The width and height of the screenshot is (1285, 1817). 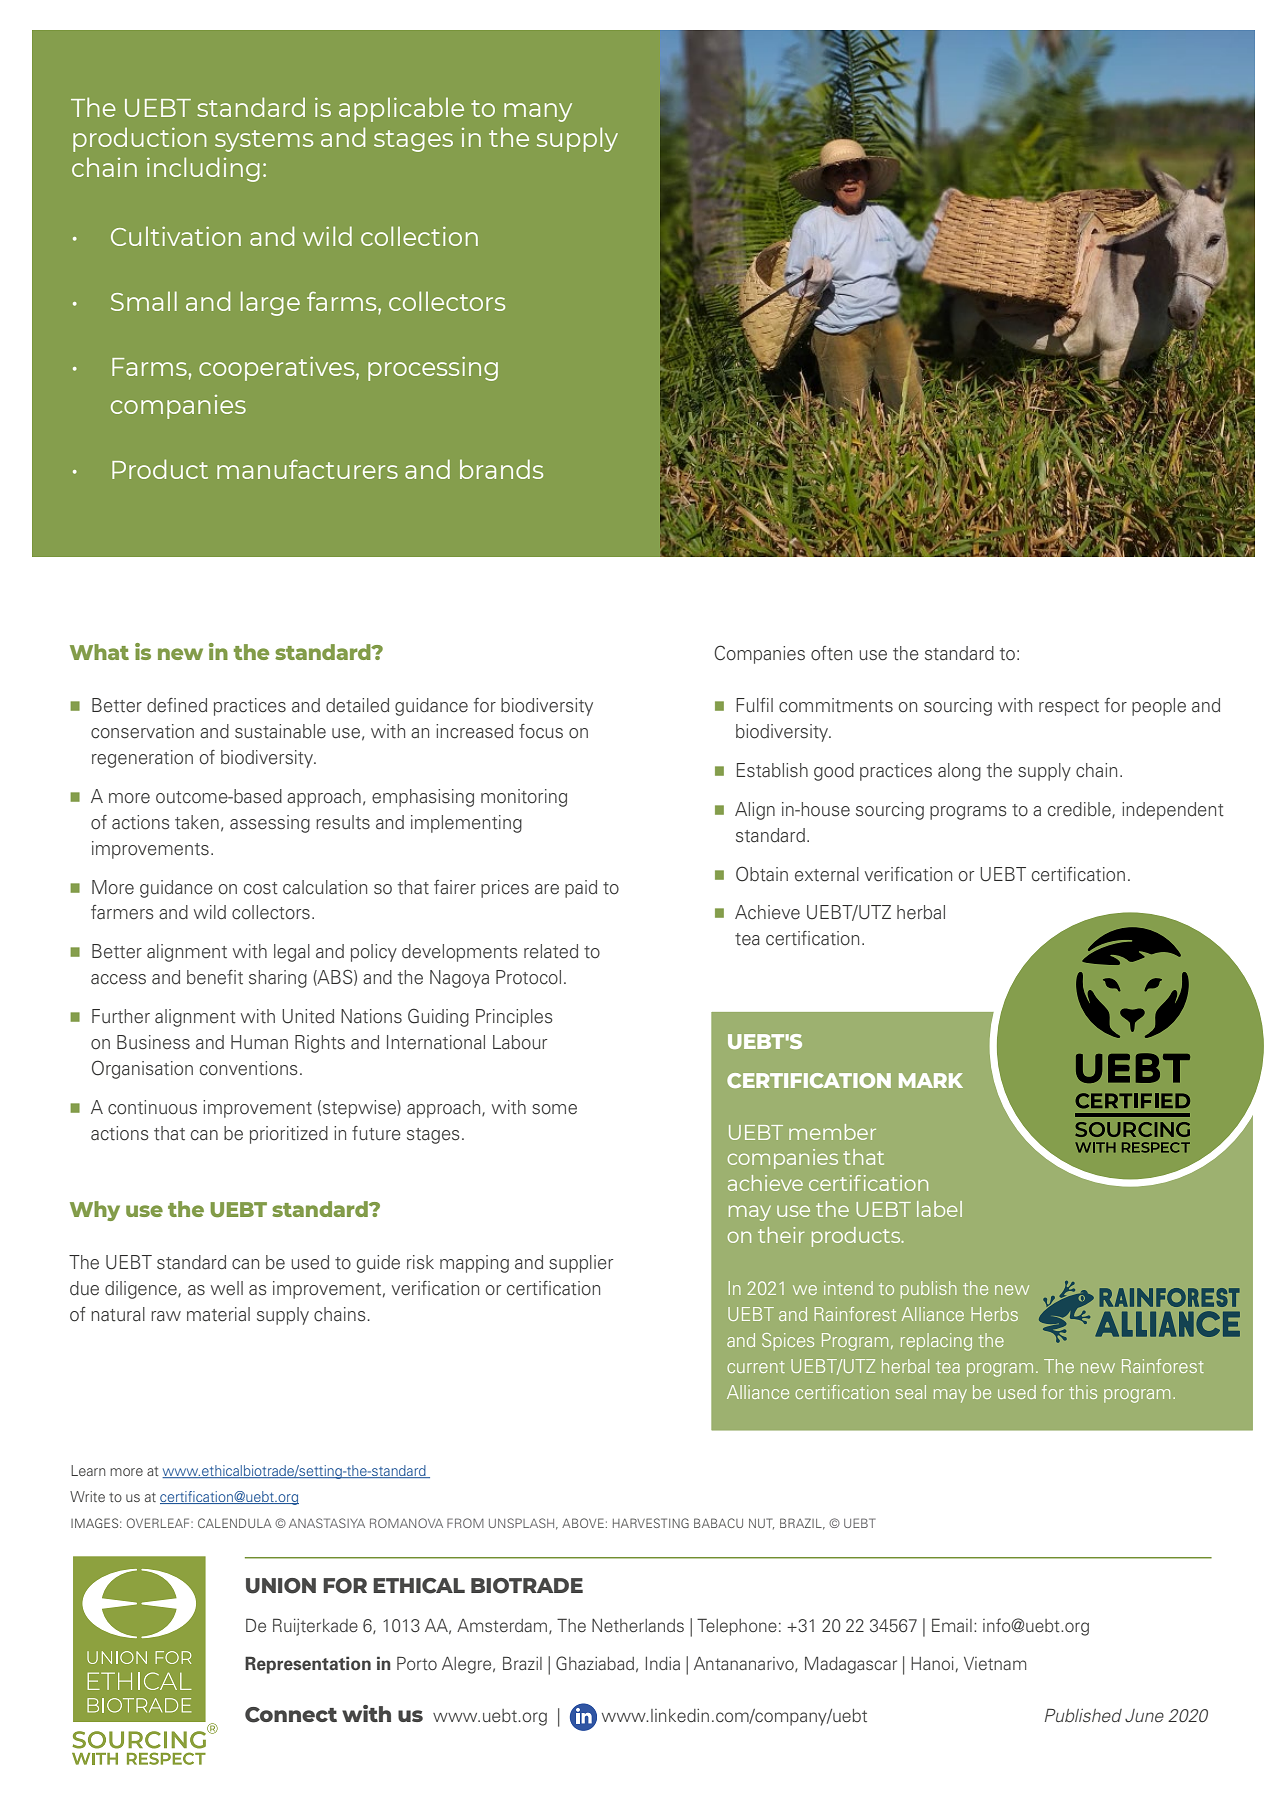 What do you see at coordinates (308, 1665) in the screenshot?
I see `Representation` at bounding box center [308, 1665].
